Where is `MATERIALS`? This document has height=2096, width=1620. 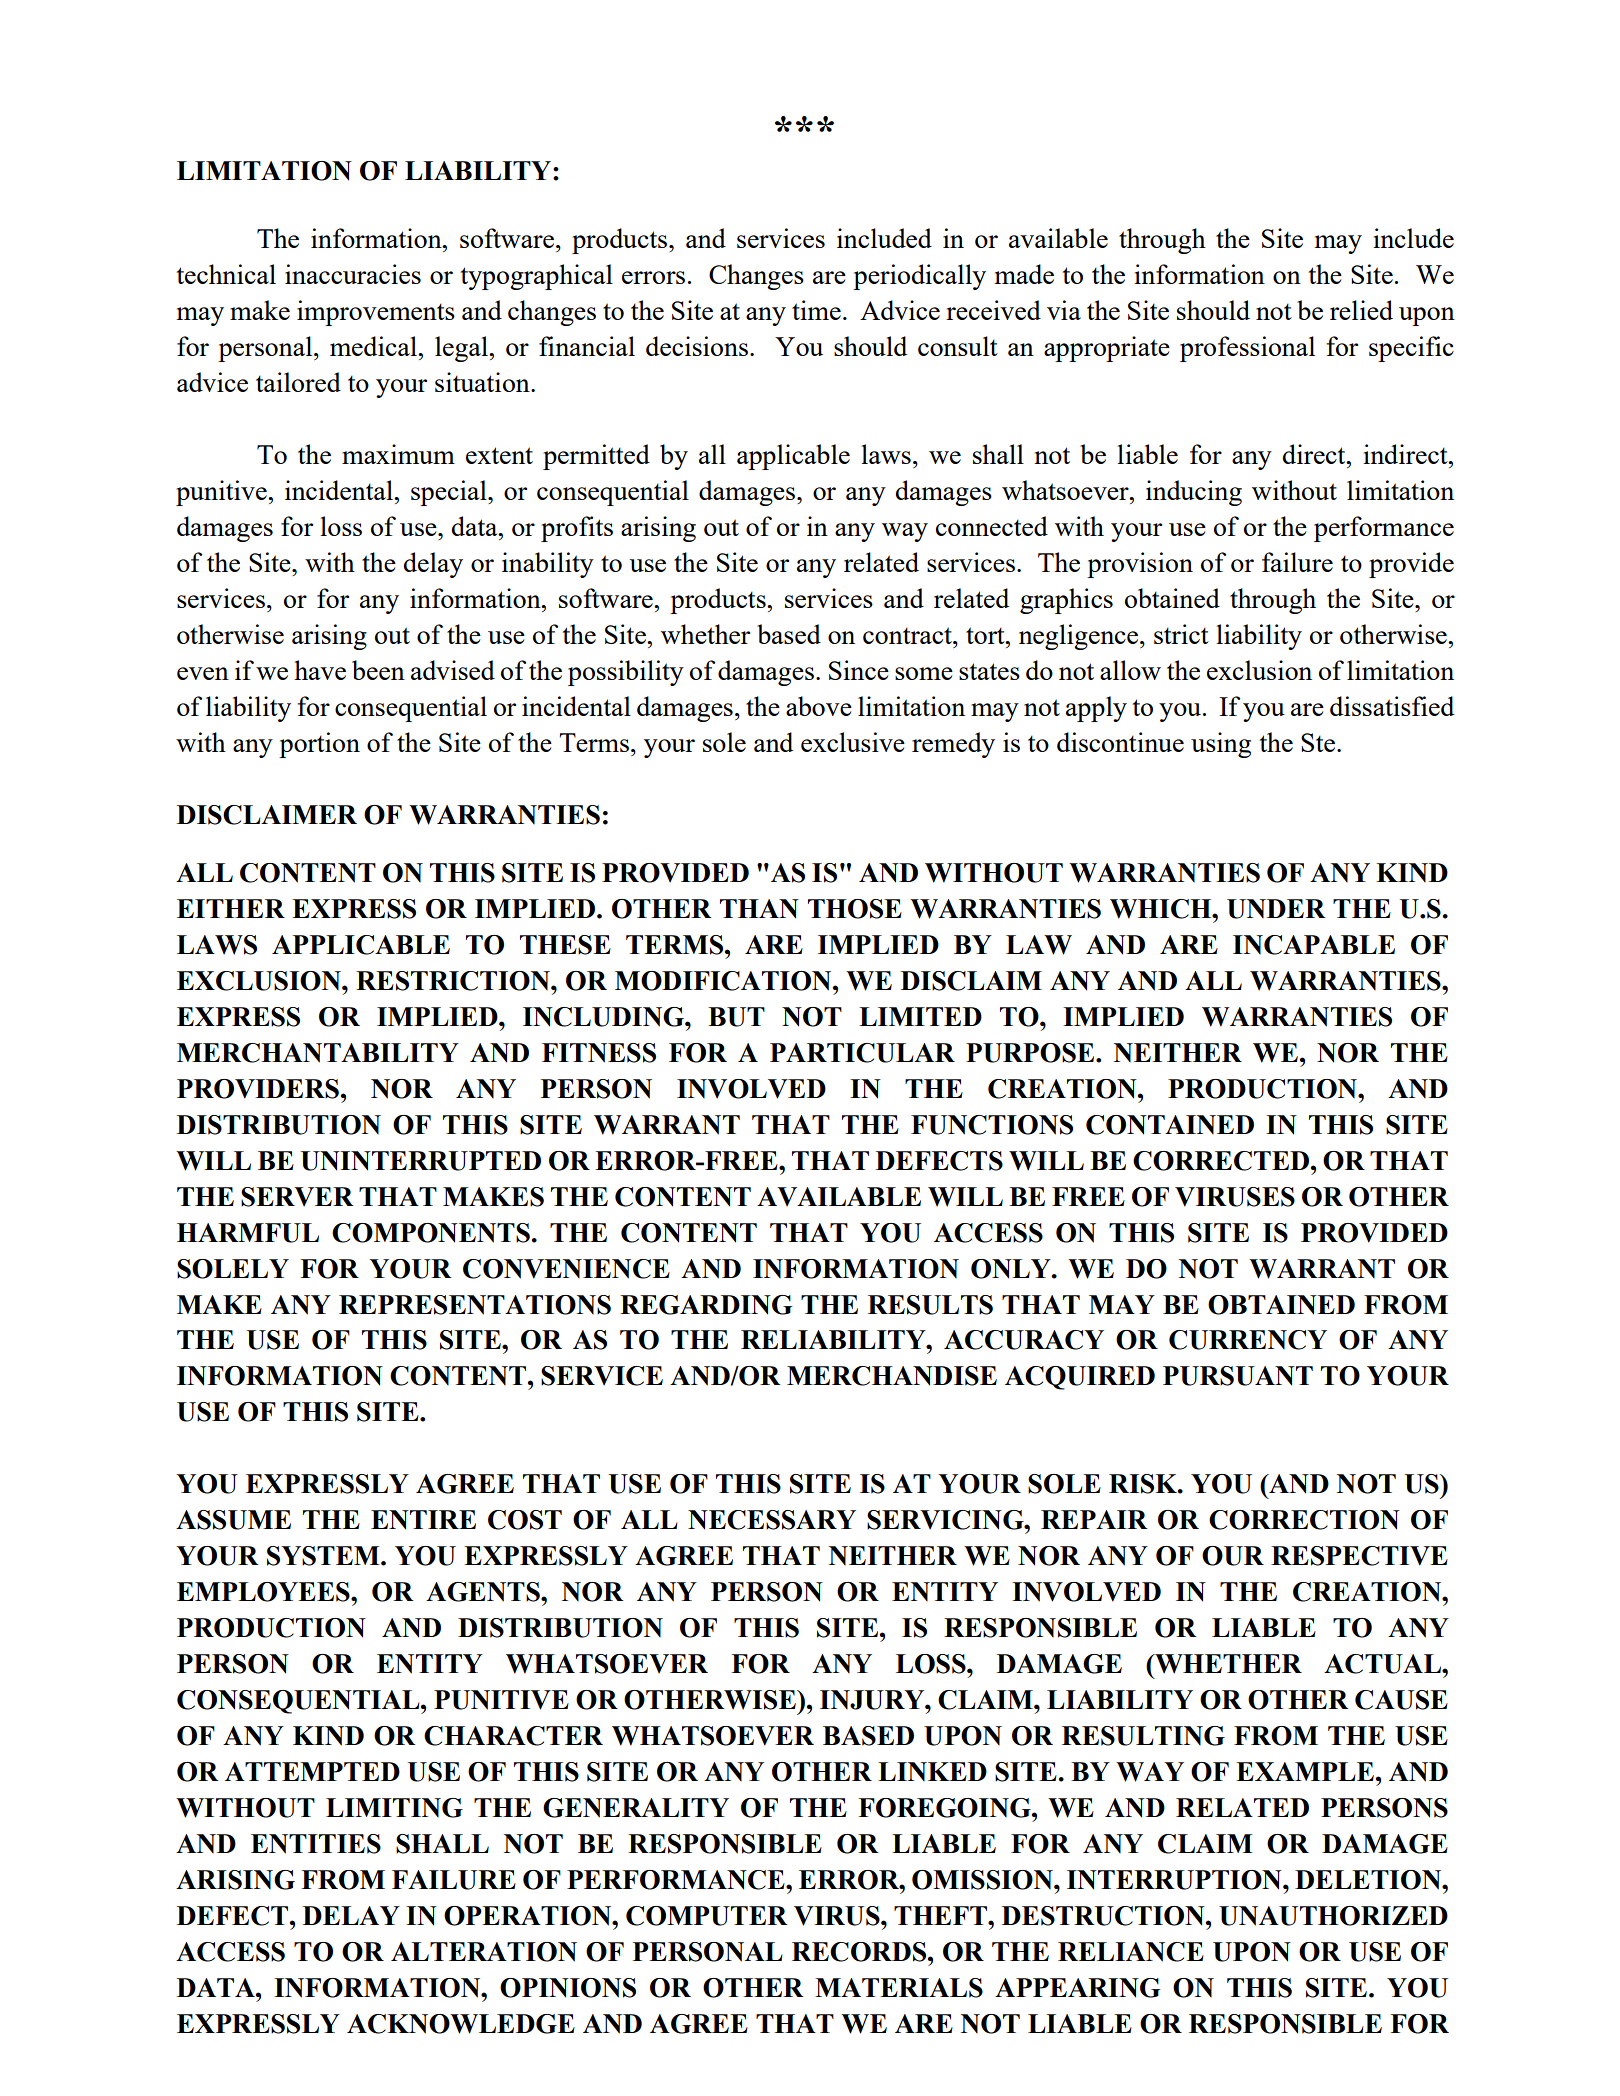
MATERIALS is located at coordinates (899, 1988).
